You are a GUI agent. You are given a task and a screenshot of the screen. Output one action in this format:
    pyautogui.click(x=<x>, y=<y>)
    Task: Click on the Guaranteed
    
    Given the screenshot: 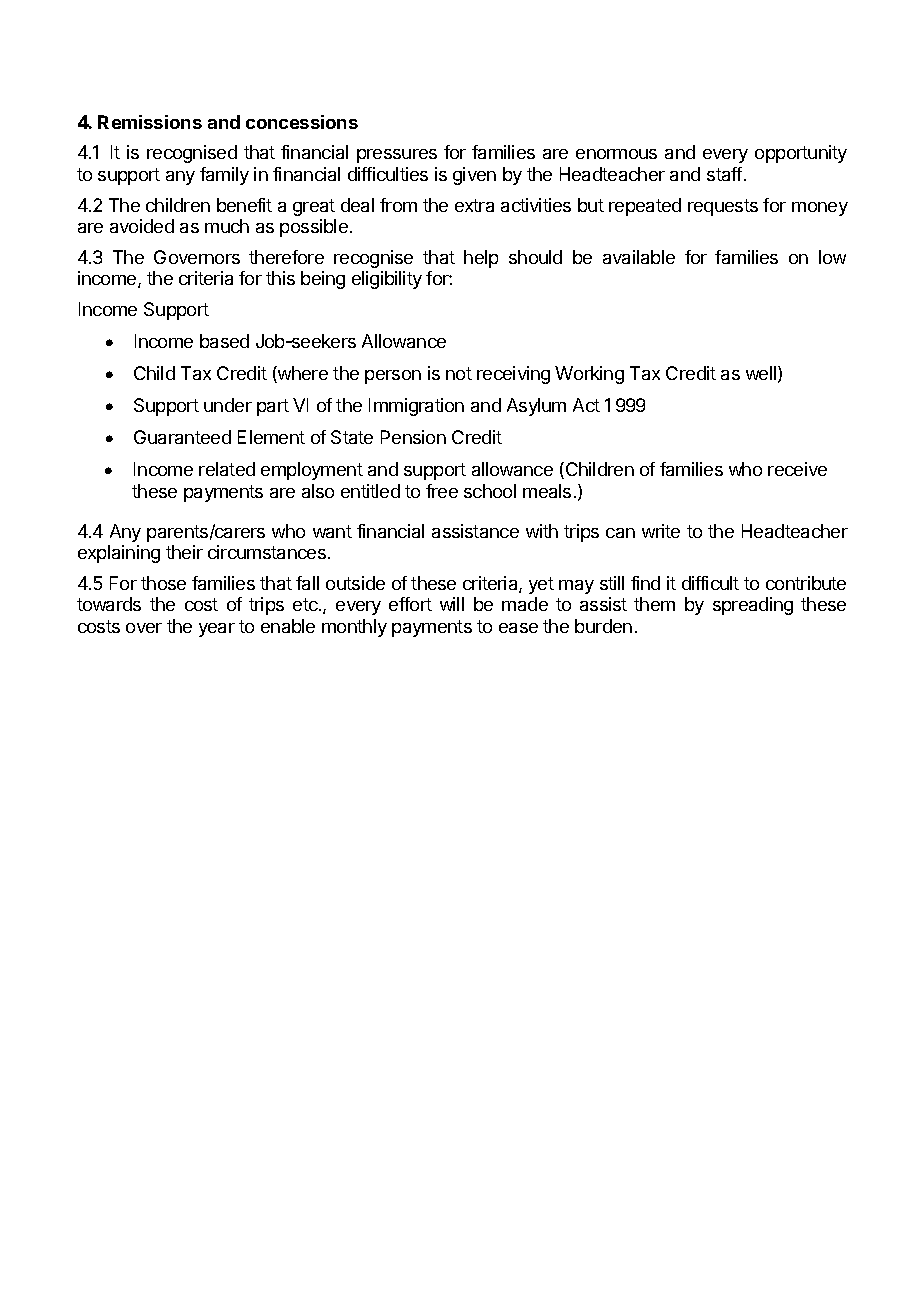 What is the action you would take?
    pyautogui.click(x=182, y=437)
